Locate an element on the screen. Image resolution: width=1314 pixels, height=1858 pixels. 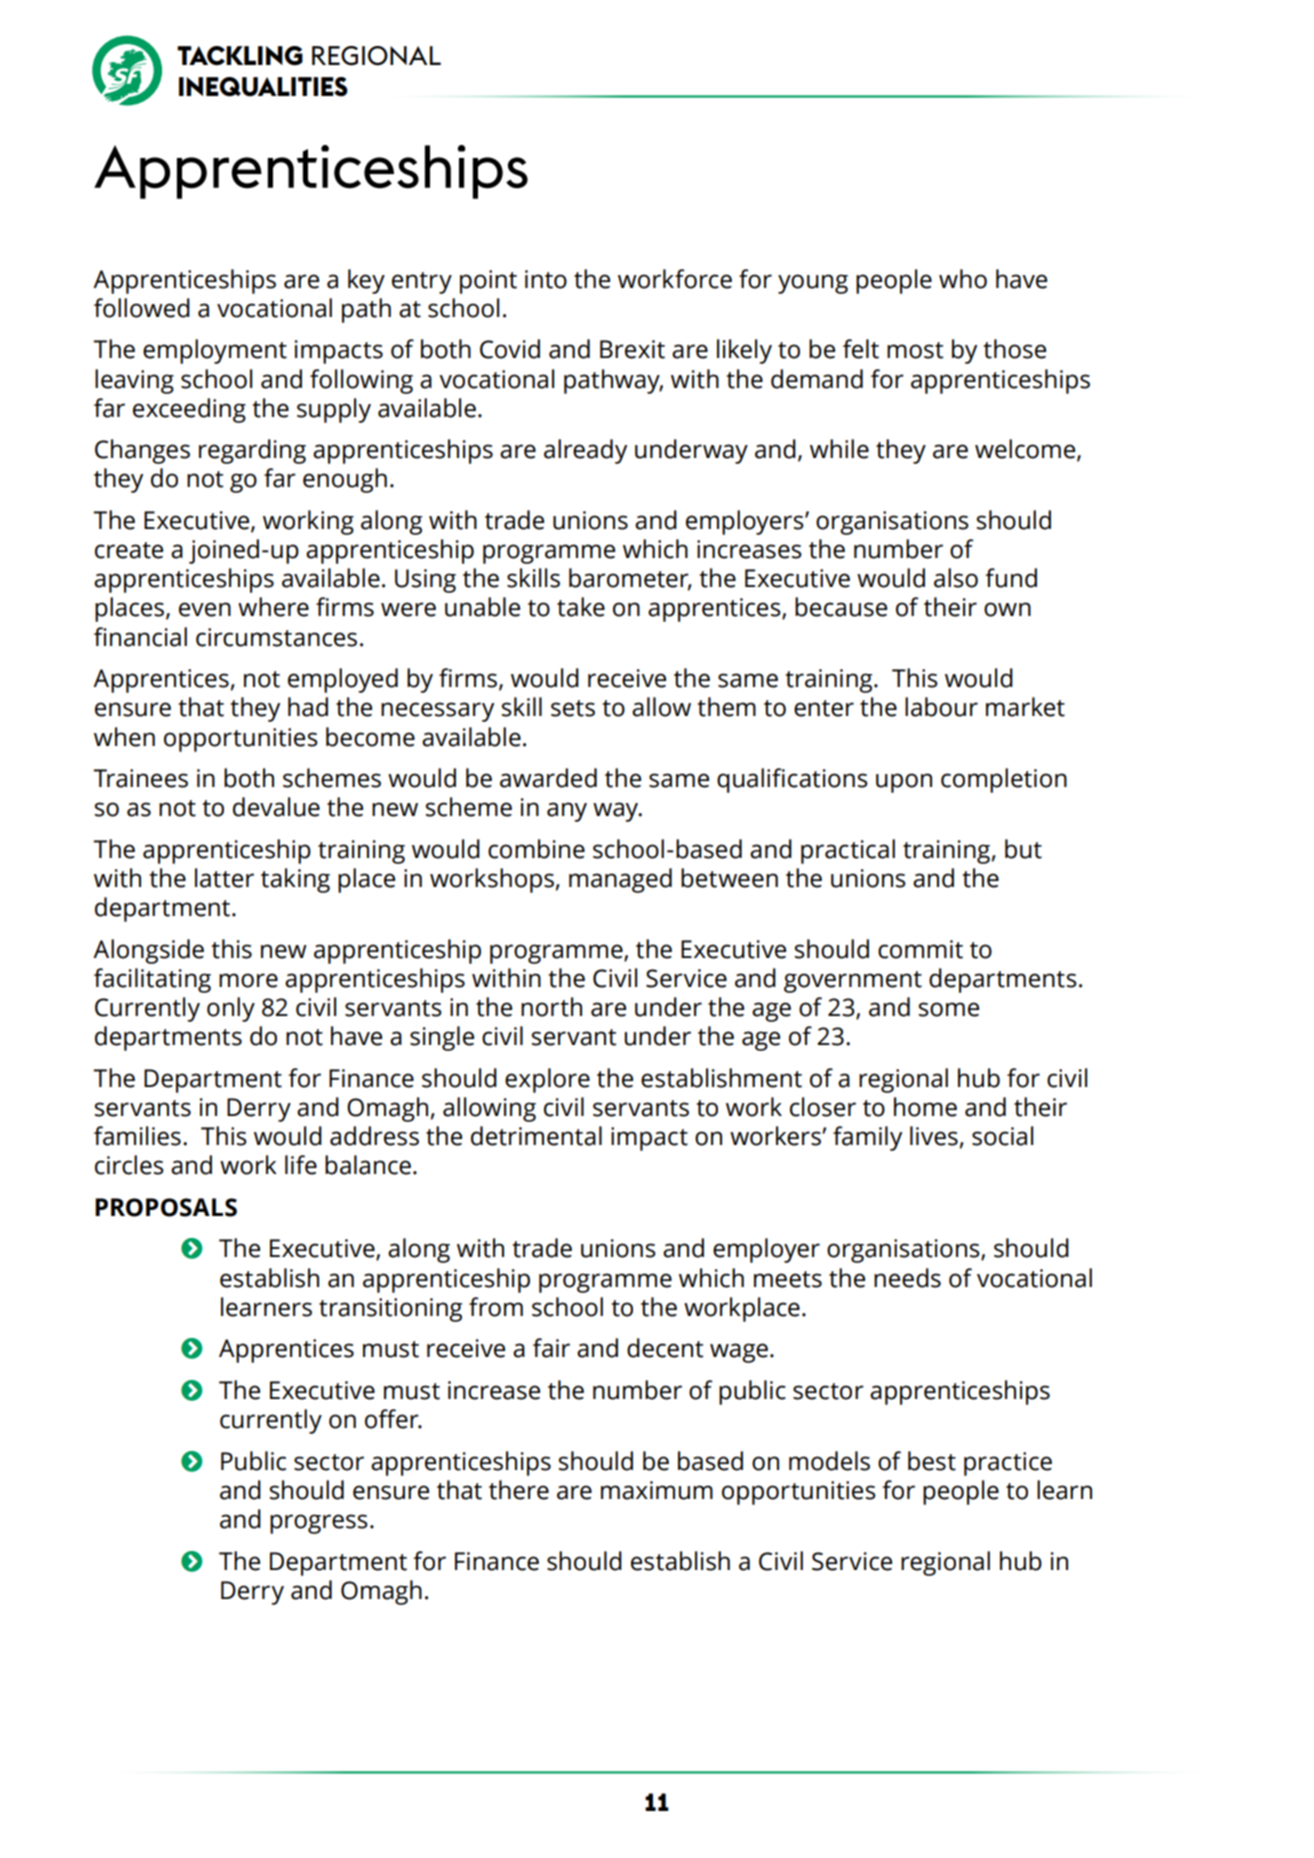
take is located at coordinates (581, 607).
